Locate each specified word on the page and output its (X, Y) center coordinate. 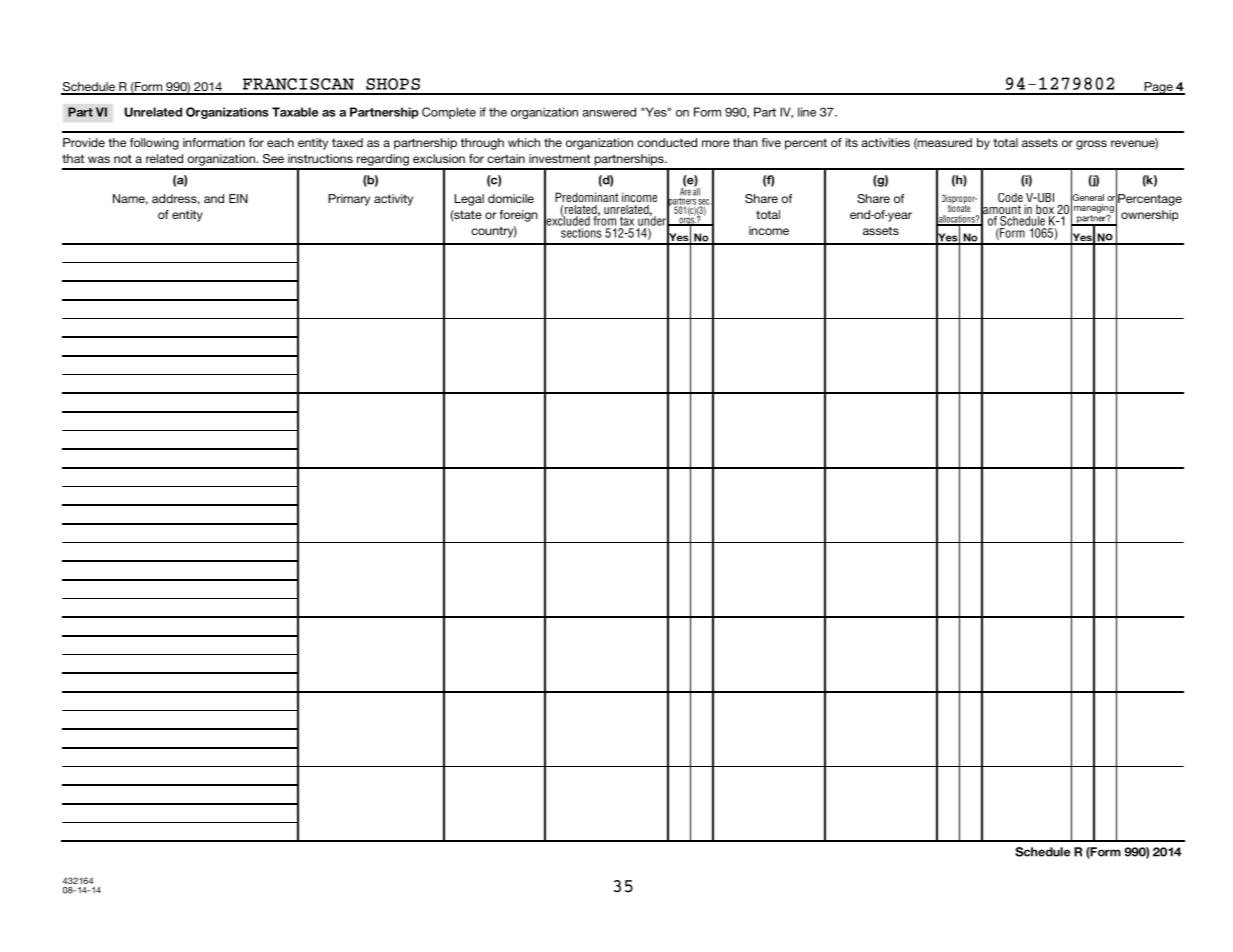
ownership (1149, 216)
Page (1158, 88)
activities (885, 142)
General (1087, 197)
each (280, 142)
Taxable (295, 112)
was (99, 159)
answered (609, 112)
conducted (667, 142)
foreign (519, 216)
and (214, 198)
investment (559, 158)
